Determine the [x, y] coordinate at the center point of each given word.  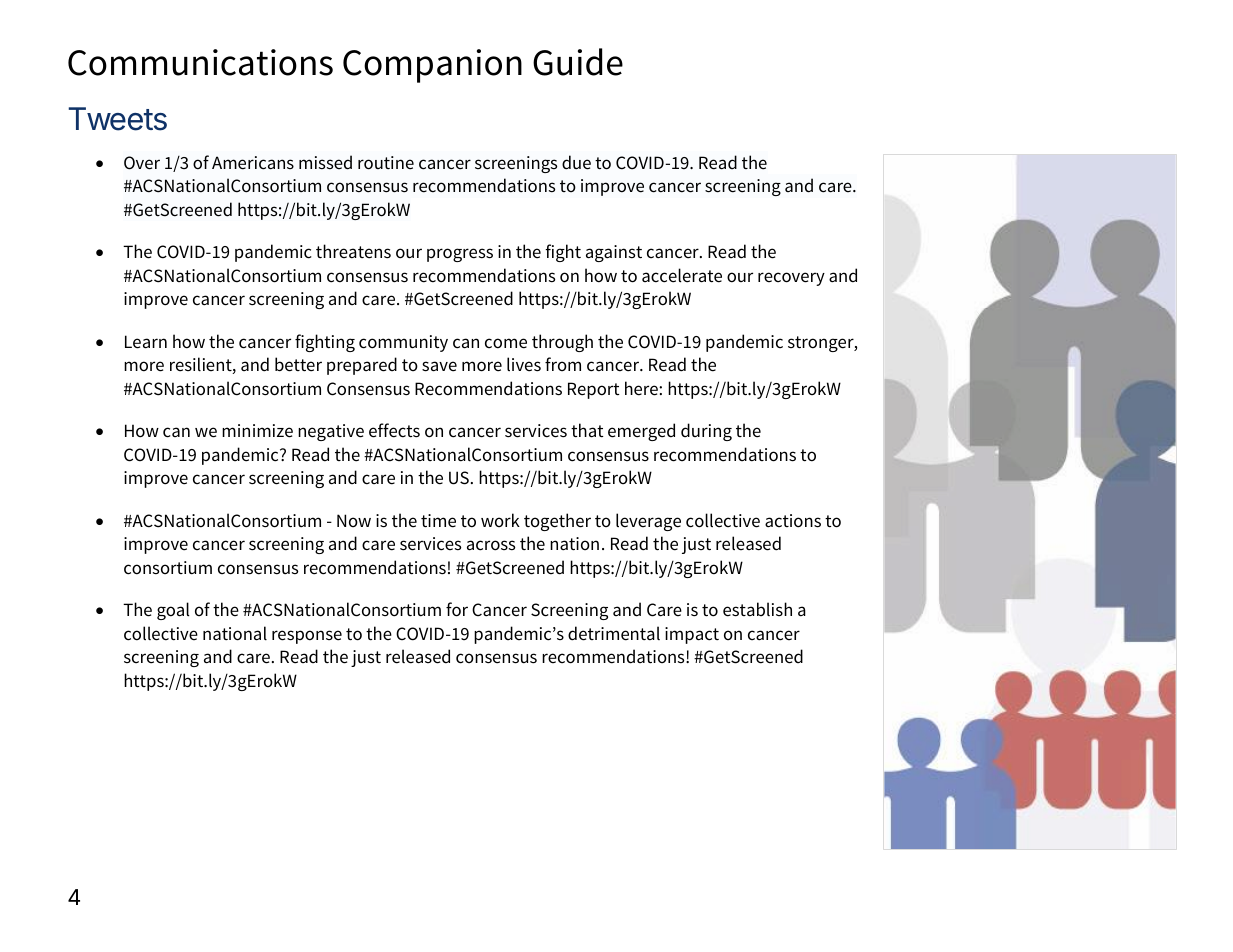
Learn [146, 342]
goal [173, 611]
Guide [578, 62]
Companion [432, 66]
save [439, 366]
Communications [200, 62]
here [642, 388]
